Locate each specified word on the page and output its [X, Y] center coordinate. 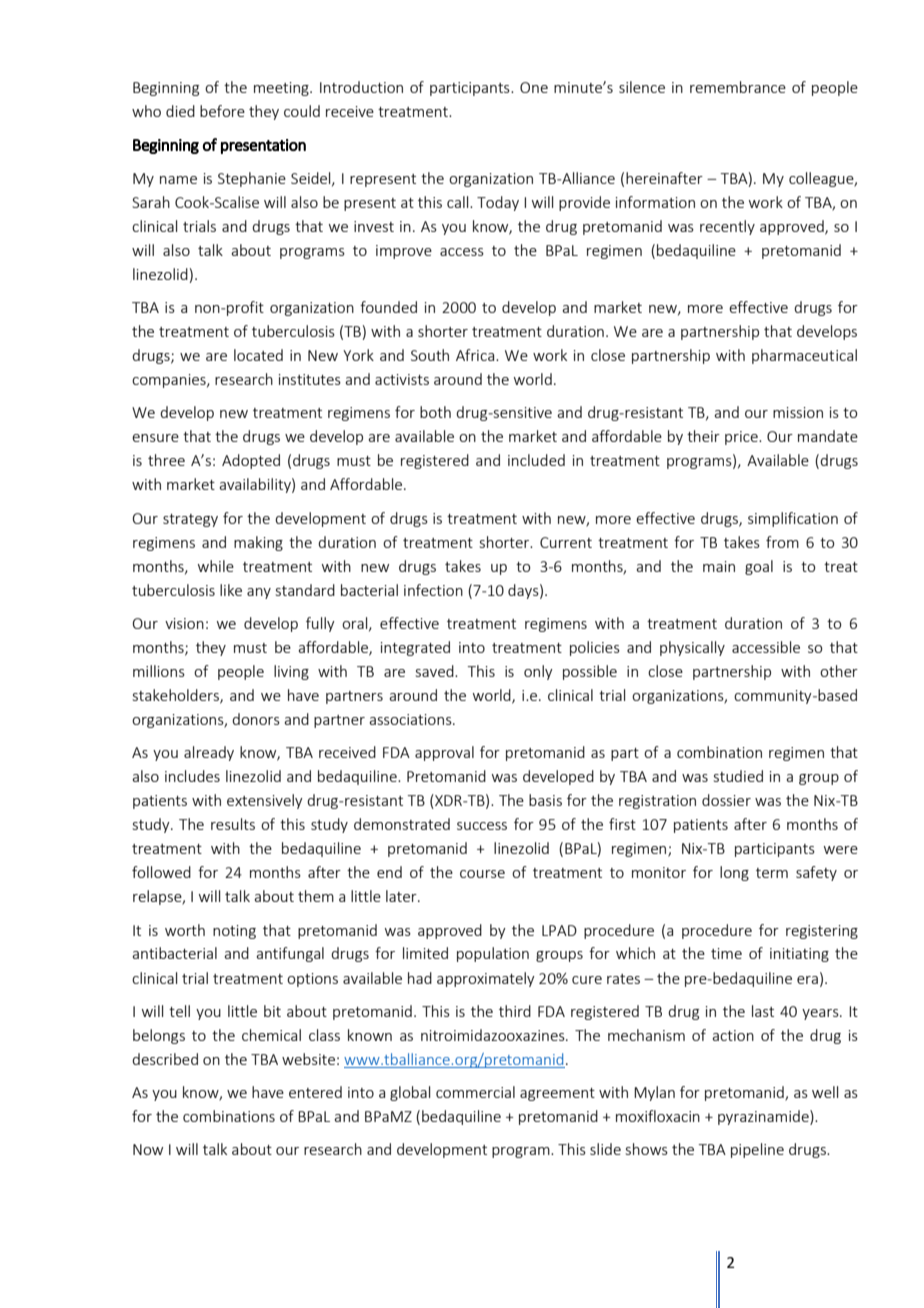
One [534, 87]
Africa [476, 355]
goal [759, 567]
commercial [475, 1092]
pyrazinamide [764, 1117]
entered [315, 1092]
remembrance [738, 87]
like [231, 590]
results [233, 824]
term [772, 873]
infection [433, 590]
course [482, 874]
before [222, 111]
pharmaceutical [804, 356]
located [258, 355]
